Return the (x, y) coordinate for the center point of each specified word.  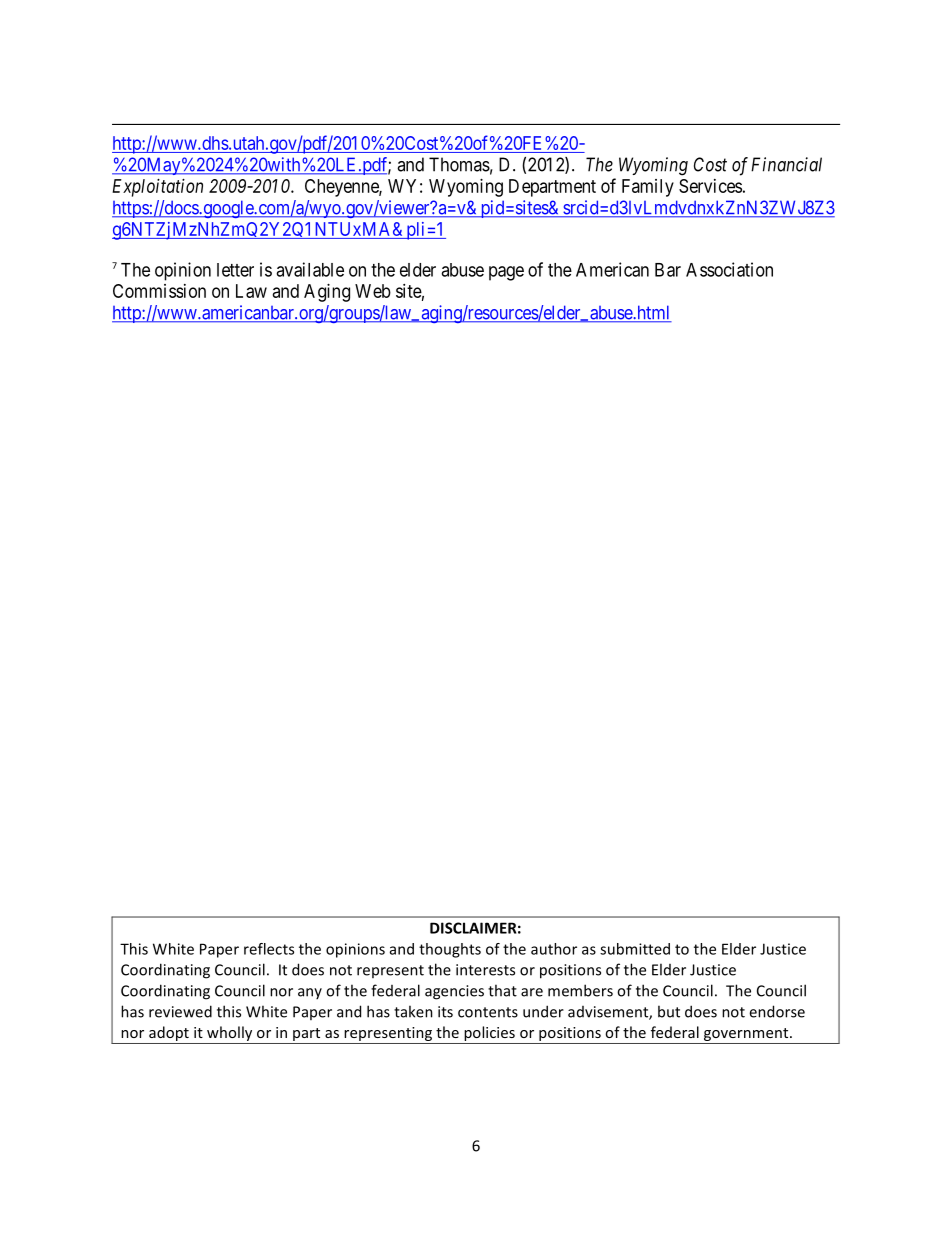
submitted (635, 949)
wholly (230, 1035)
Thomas (459, 164)
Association (729, 269)
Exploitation (157, 188)
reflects (269, 949)
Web (373, 291)
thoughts (450, 950)
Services (710, 186)
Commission (159, 291)
